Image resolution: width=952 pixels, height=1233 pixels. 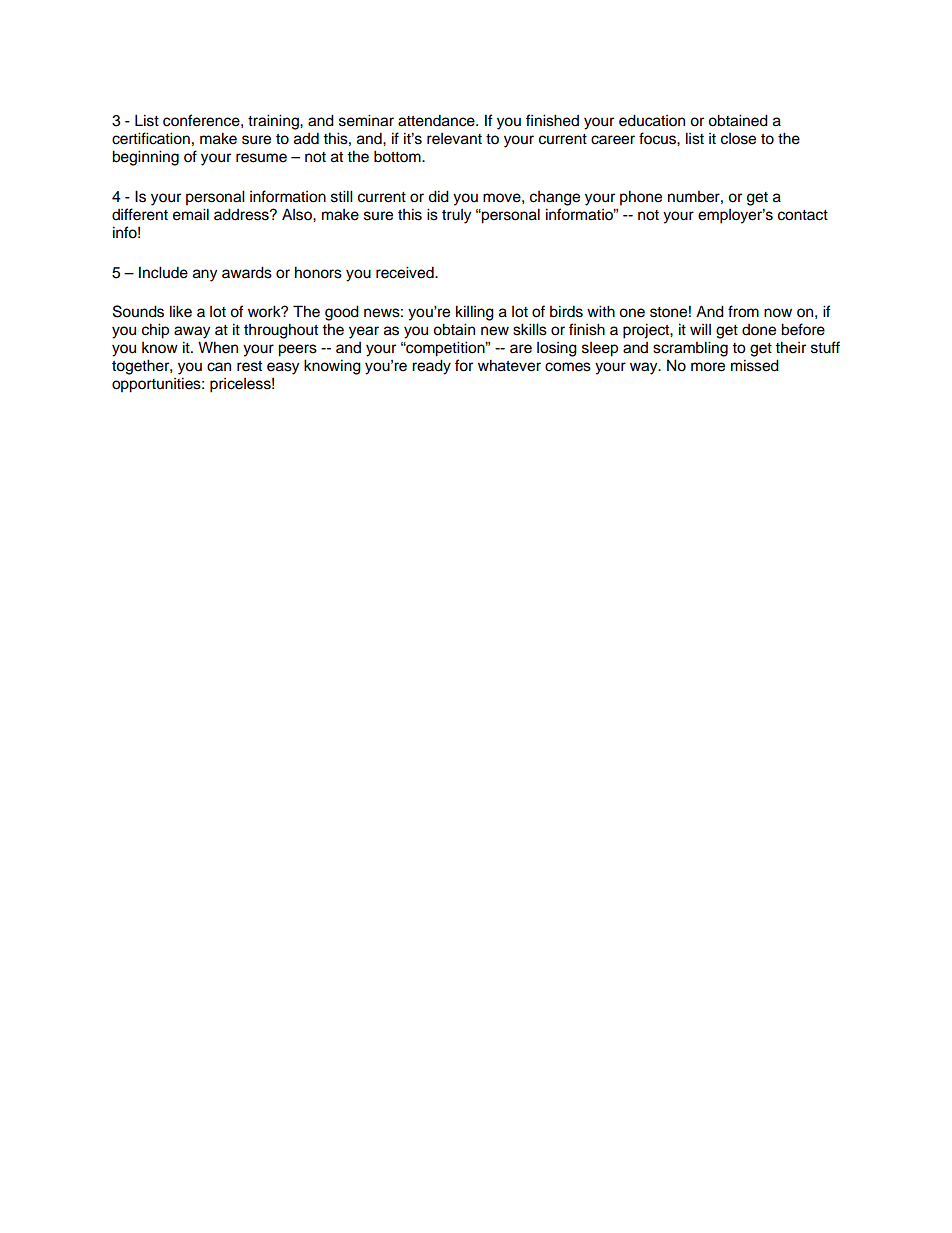 What do you see at coordinates (181, 311) in the screenshot?
I see `like` at bounding box center [181, 311].
